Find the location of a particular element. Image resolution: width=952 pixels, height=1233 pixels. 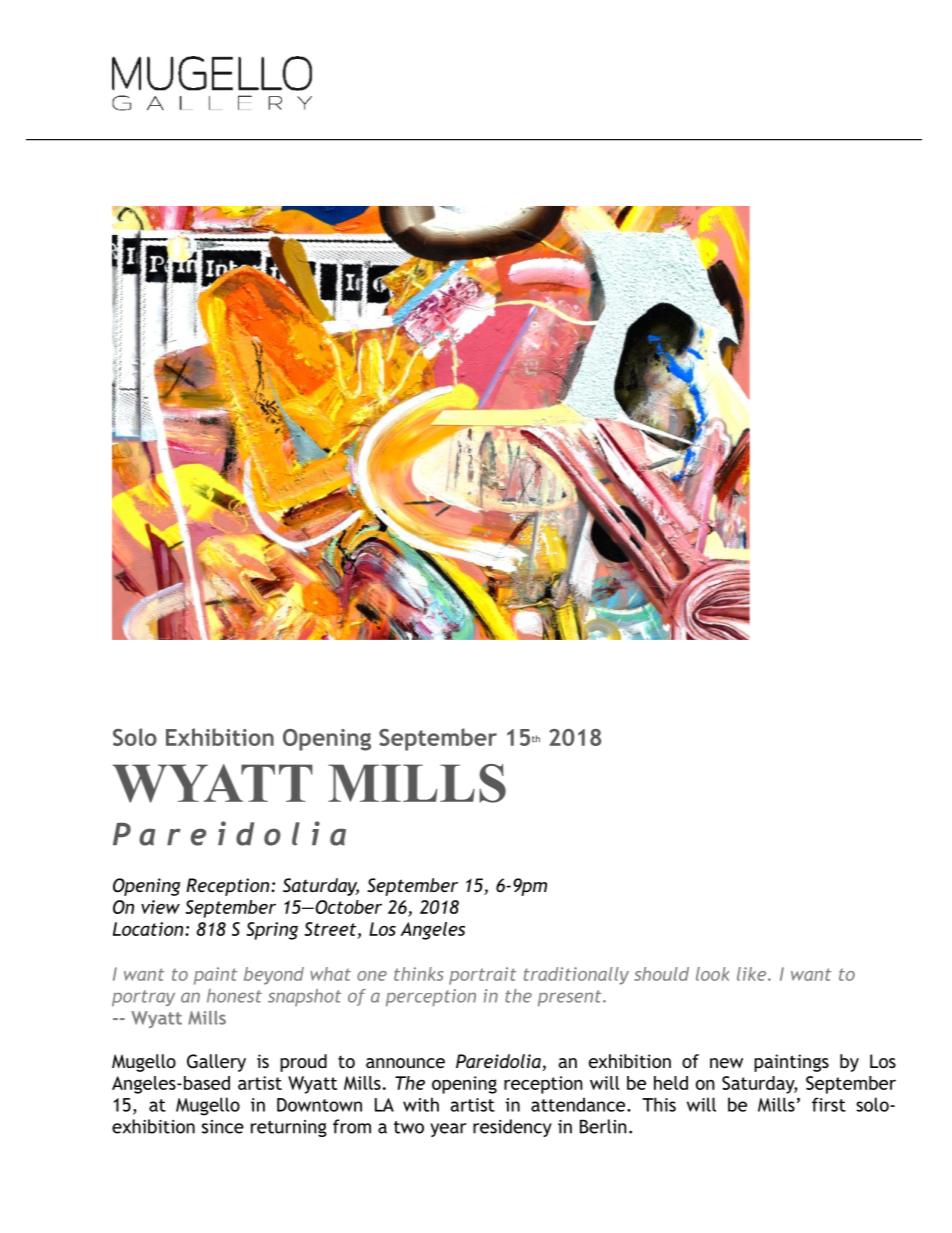

look is located at coordinates (712, 974).
